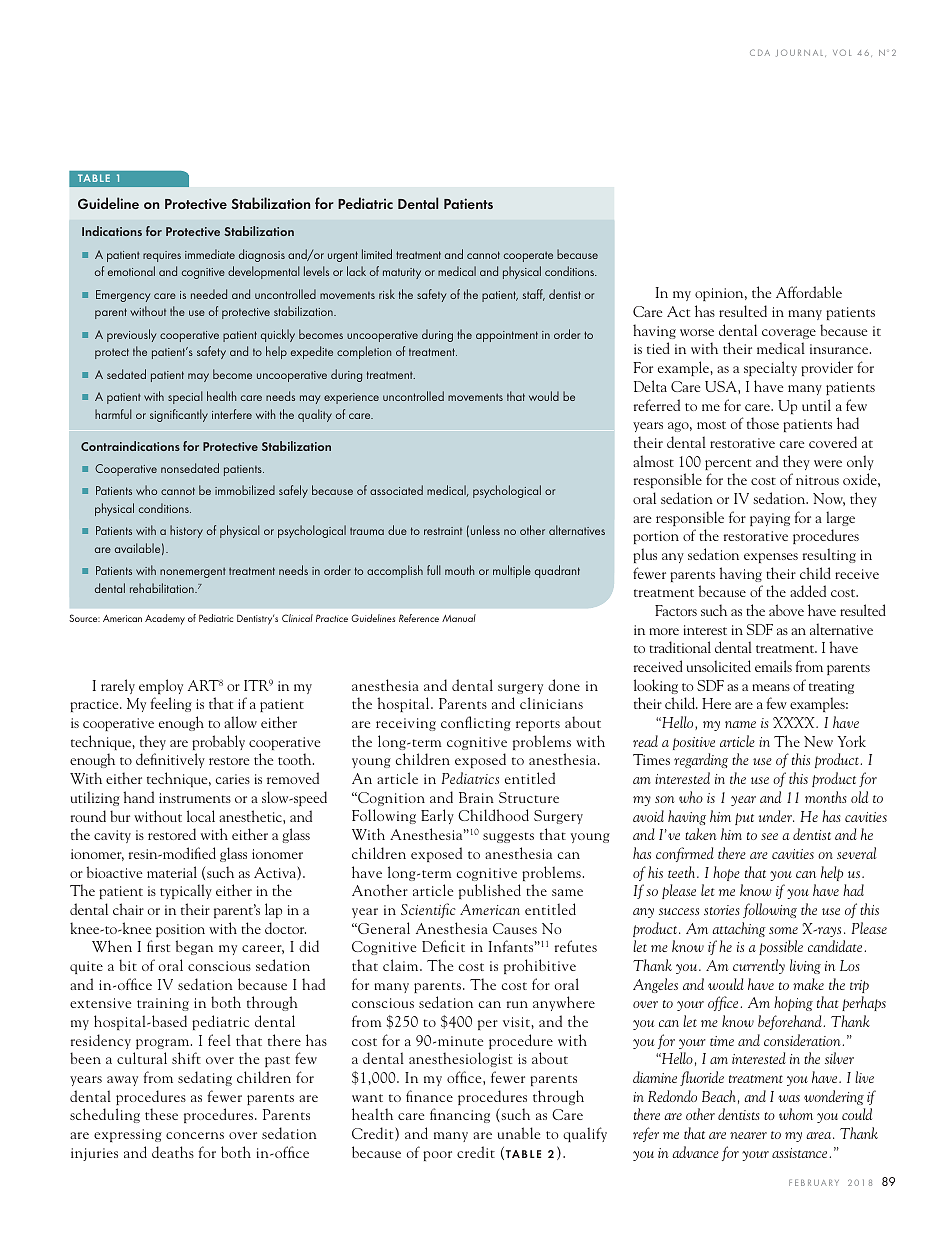 The image size is (952, 1233). I want to click on needed, so click(209, 294).
